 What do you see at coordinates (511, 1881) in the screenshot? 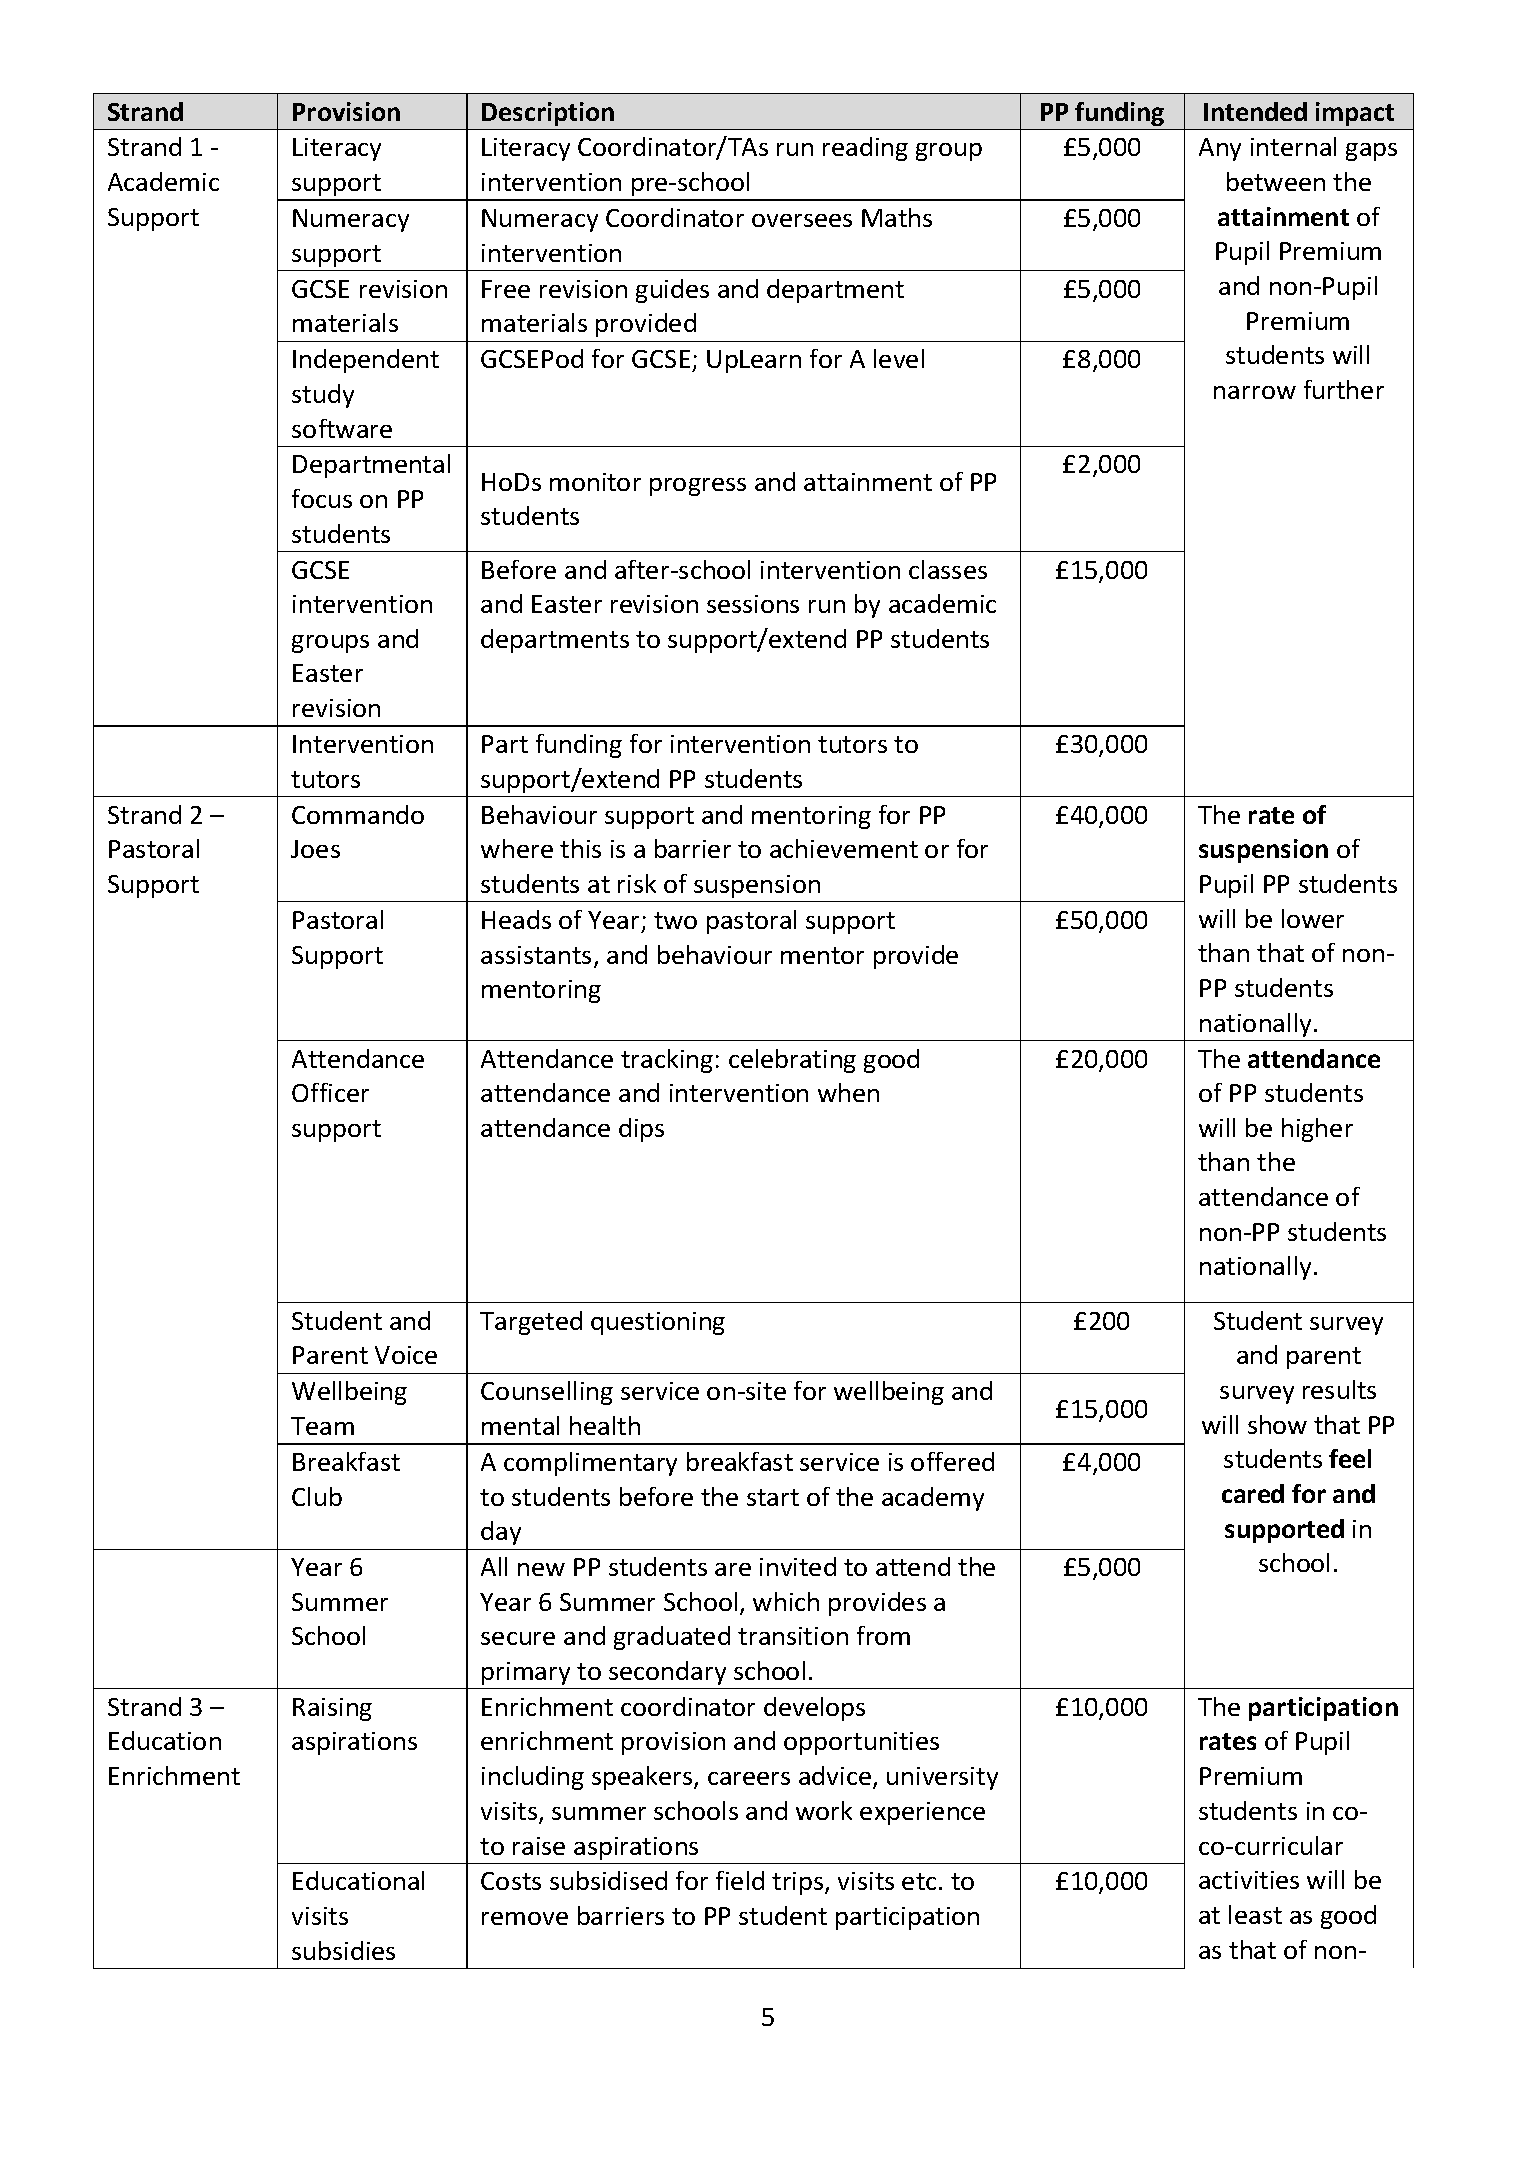
I see `Costs` at bounding box center [511, 1881].
